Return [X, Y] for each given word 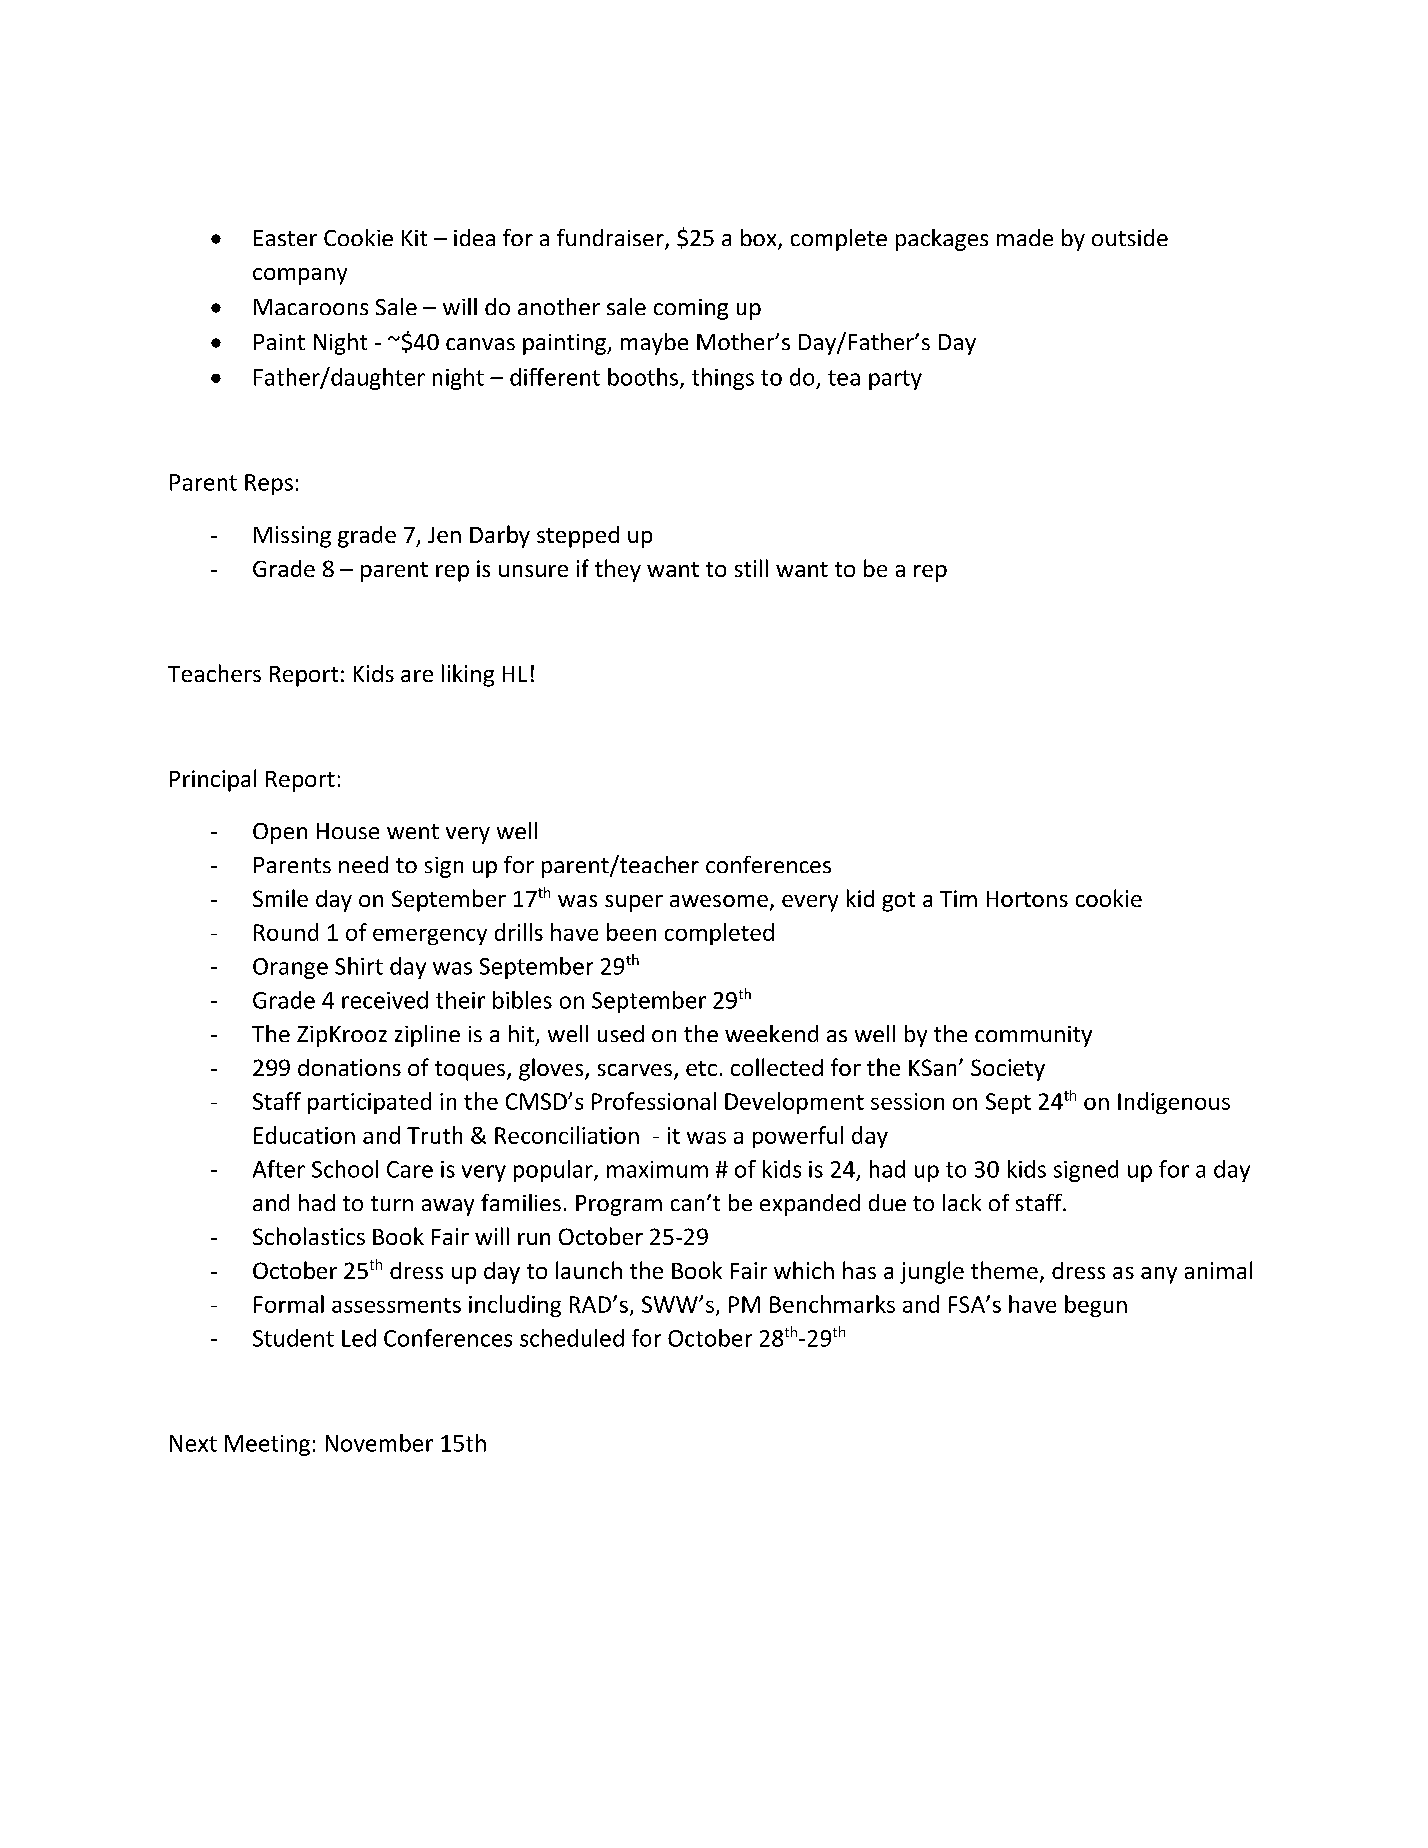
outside [1130, 237]
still [751, 568]
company [300, 276]
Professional [654, 1101]
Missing [292, 537]
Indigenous [1174, 1103]
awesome [719, 901]
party [895, 380]
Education [304, 1135]
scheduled [572, 1338]
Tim [958, 898]
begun [1096, 1306]
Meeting [267, 1445]
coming [691, 309]
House [348, 831]
